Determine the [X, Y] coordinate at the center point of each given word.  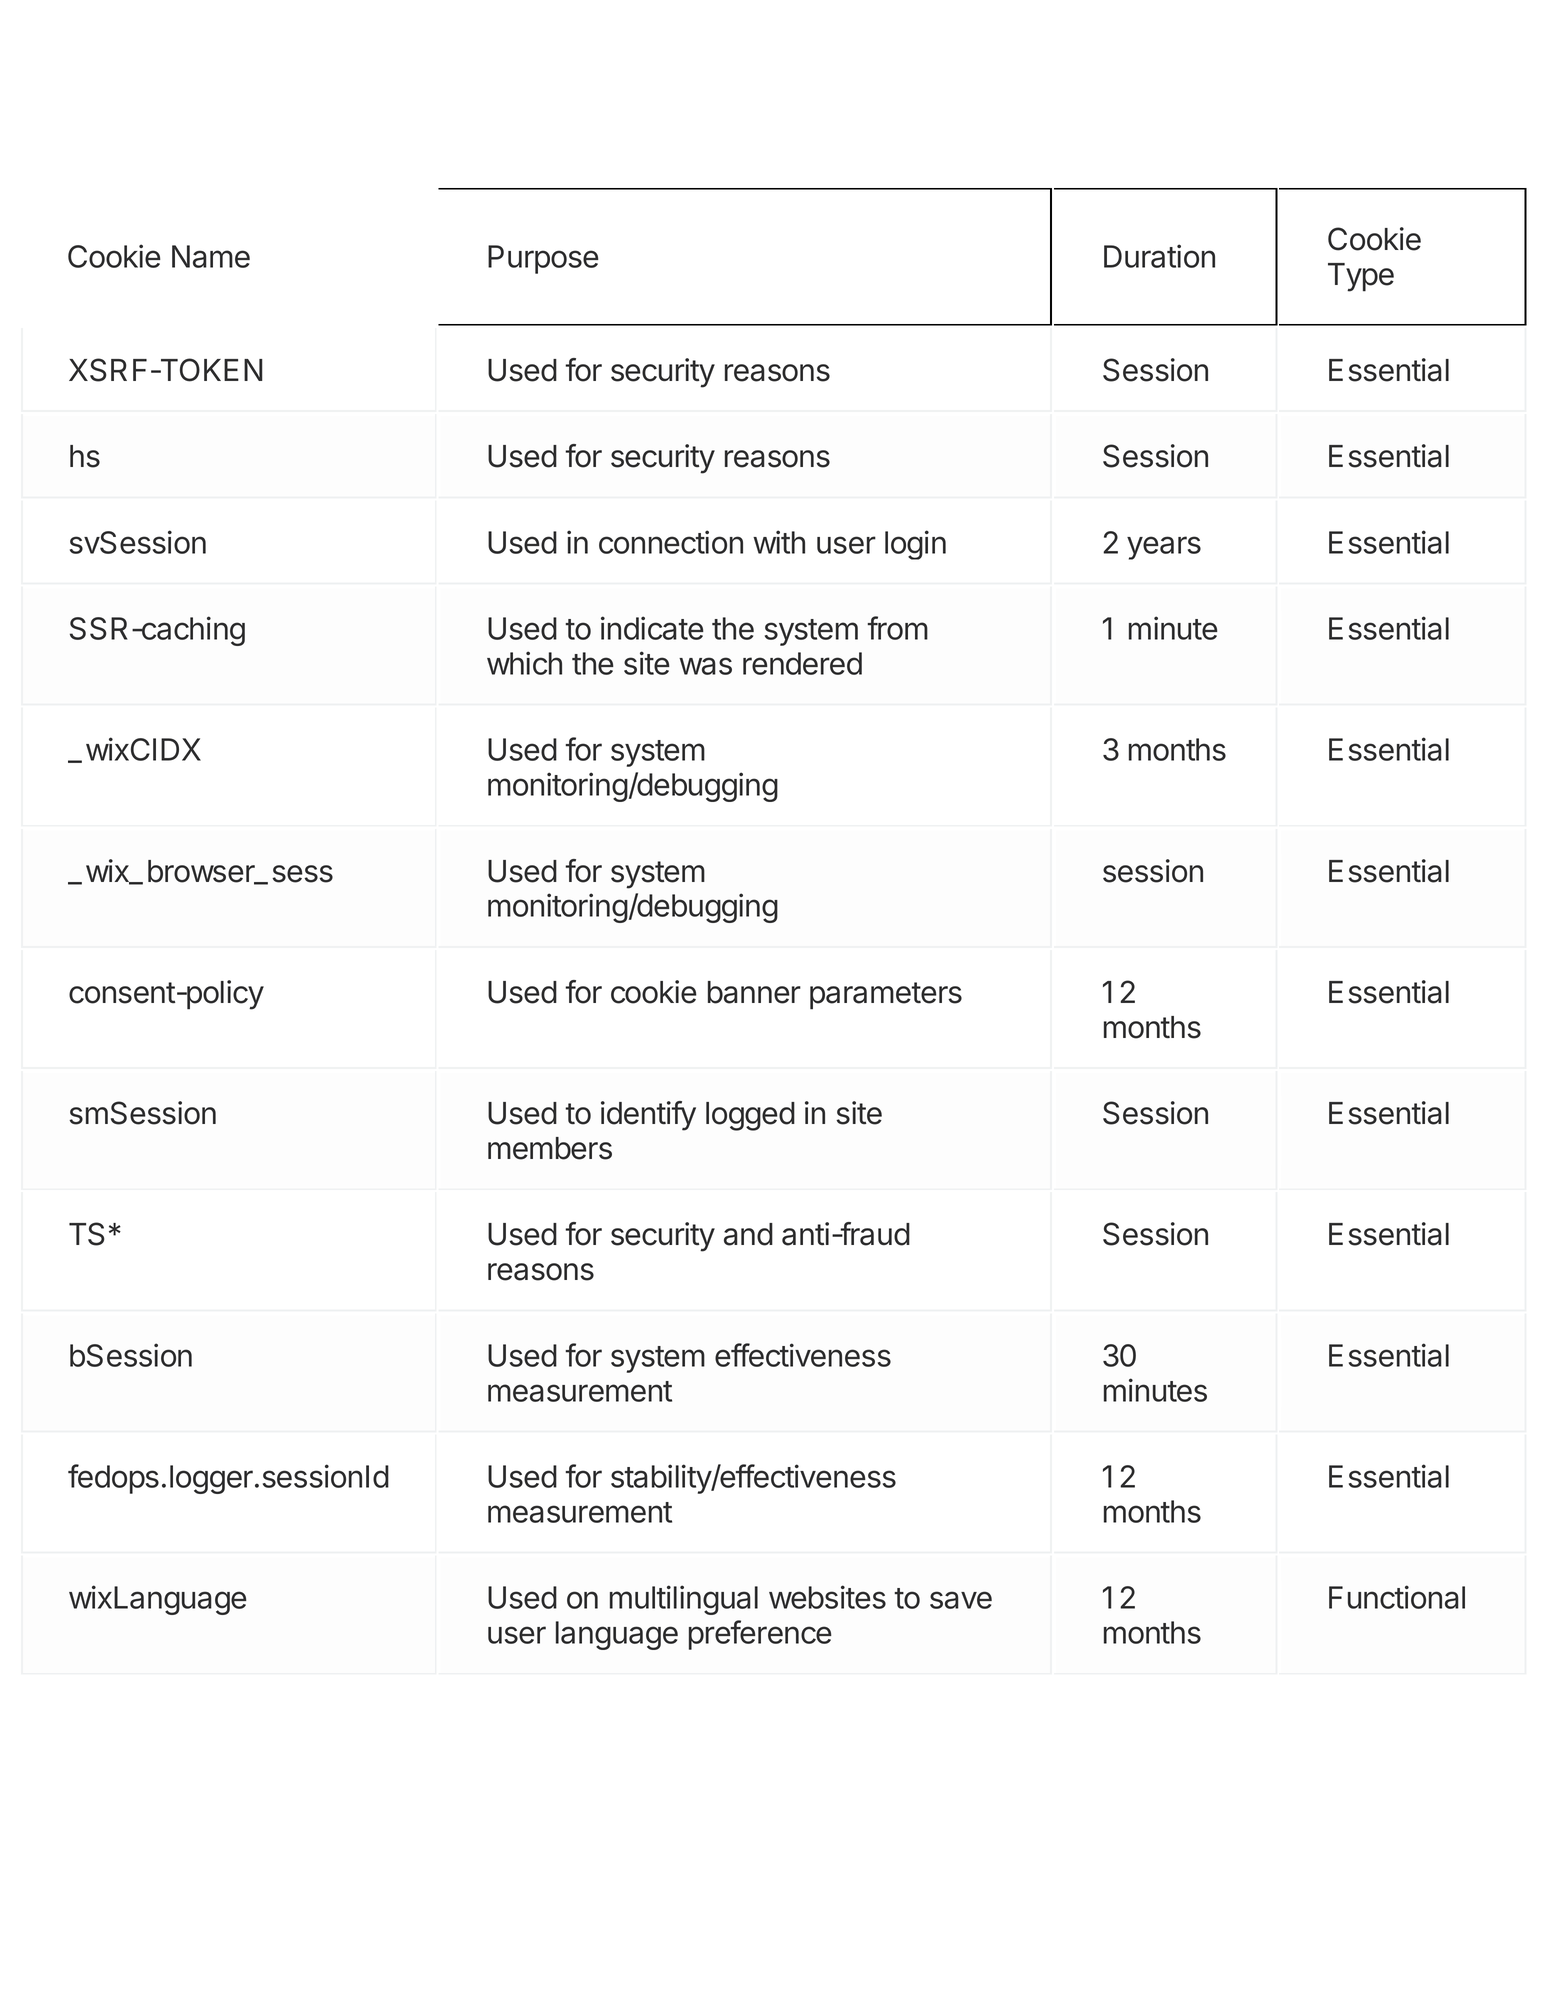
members [550, 1148]
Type [1361, 277]
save [961, 1600]
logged [750, 1116]
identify [648, 1116]
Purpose [543, 259]
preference [760, 1635]
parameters [886, 996]
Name [211, 256]
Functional [1397, 1597]
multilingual [684, 1600]
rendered [802, 663]
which [524, 663]
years [1164, 548]
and [748, 1234]
